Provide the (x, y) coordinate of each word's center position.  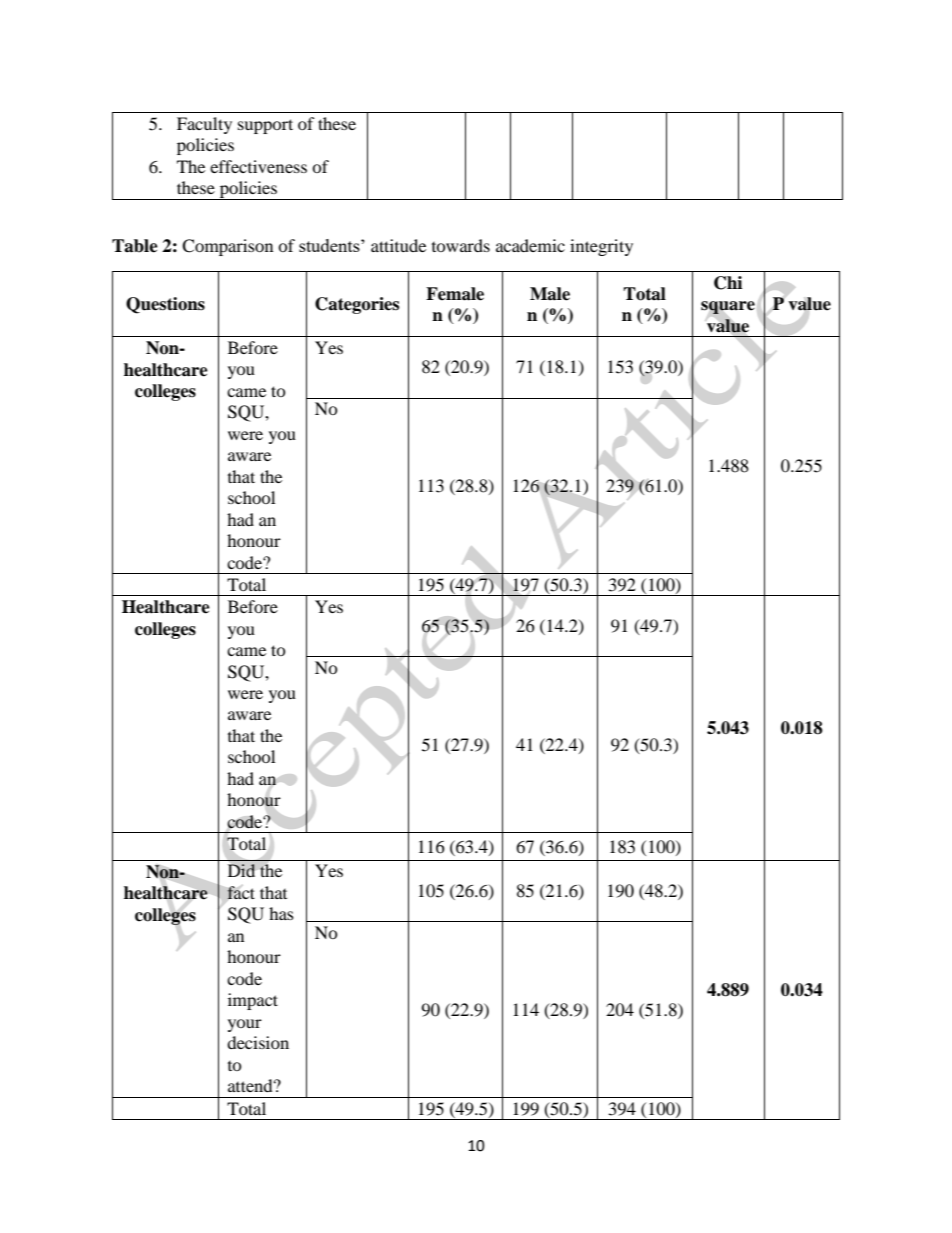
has (281, 913)
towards (461, 245)
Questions (165, 305)
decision (258, 1042)
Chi (728, 283)
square (728, 307)
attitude (398, 245)
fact (241, 892)
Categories (357, 305)
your (245, 1025)
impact (253, 1001)
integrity (601, 247)
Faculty (204, 125)
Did (241, 870)
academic (530, 245)
